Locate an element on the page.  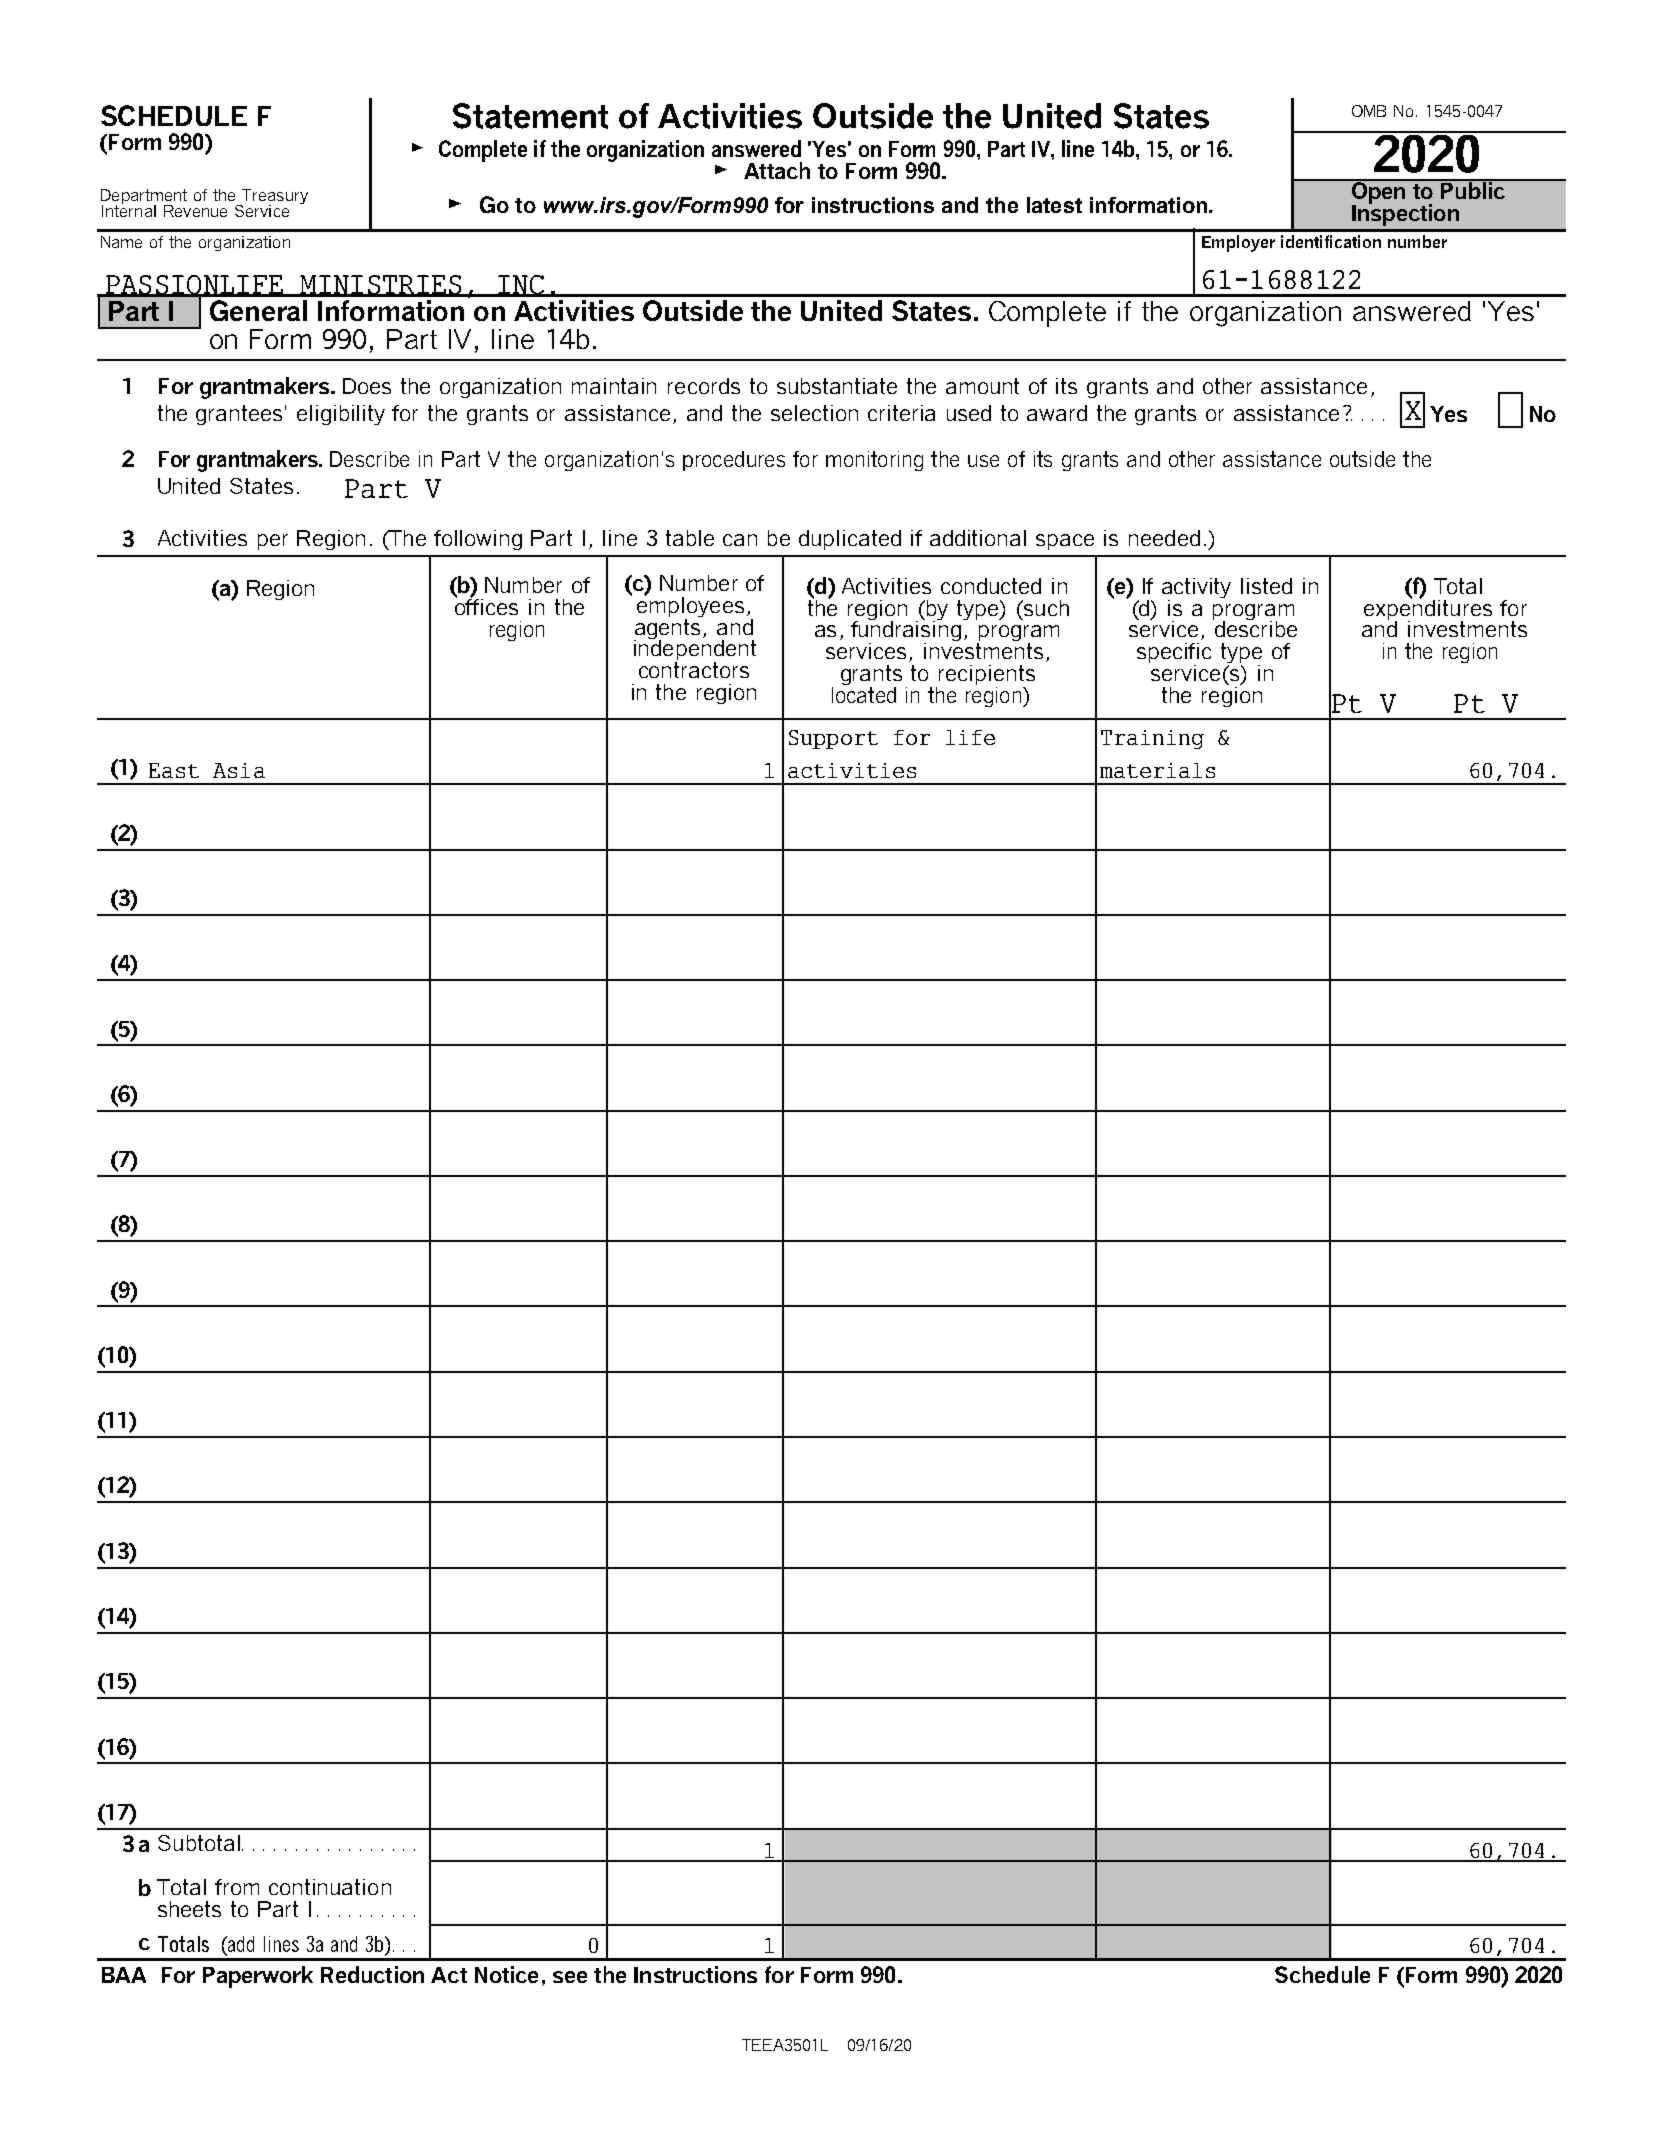
Attach is located at coordinates (777, 170).
